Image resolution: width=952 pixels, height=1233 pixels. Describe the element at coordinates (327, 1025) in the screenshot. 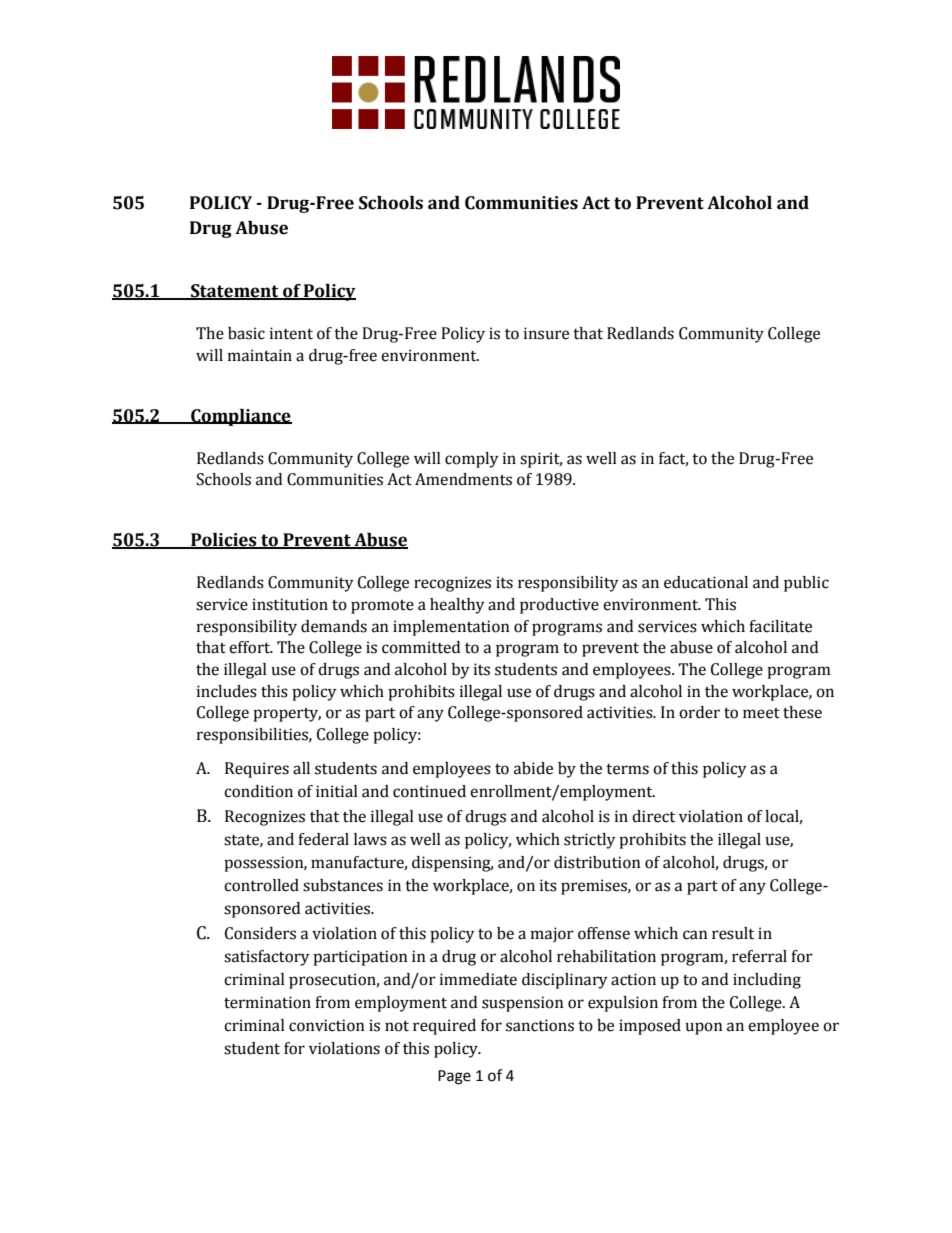

I see `conviction` at that location.
